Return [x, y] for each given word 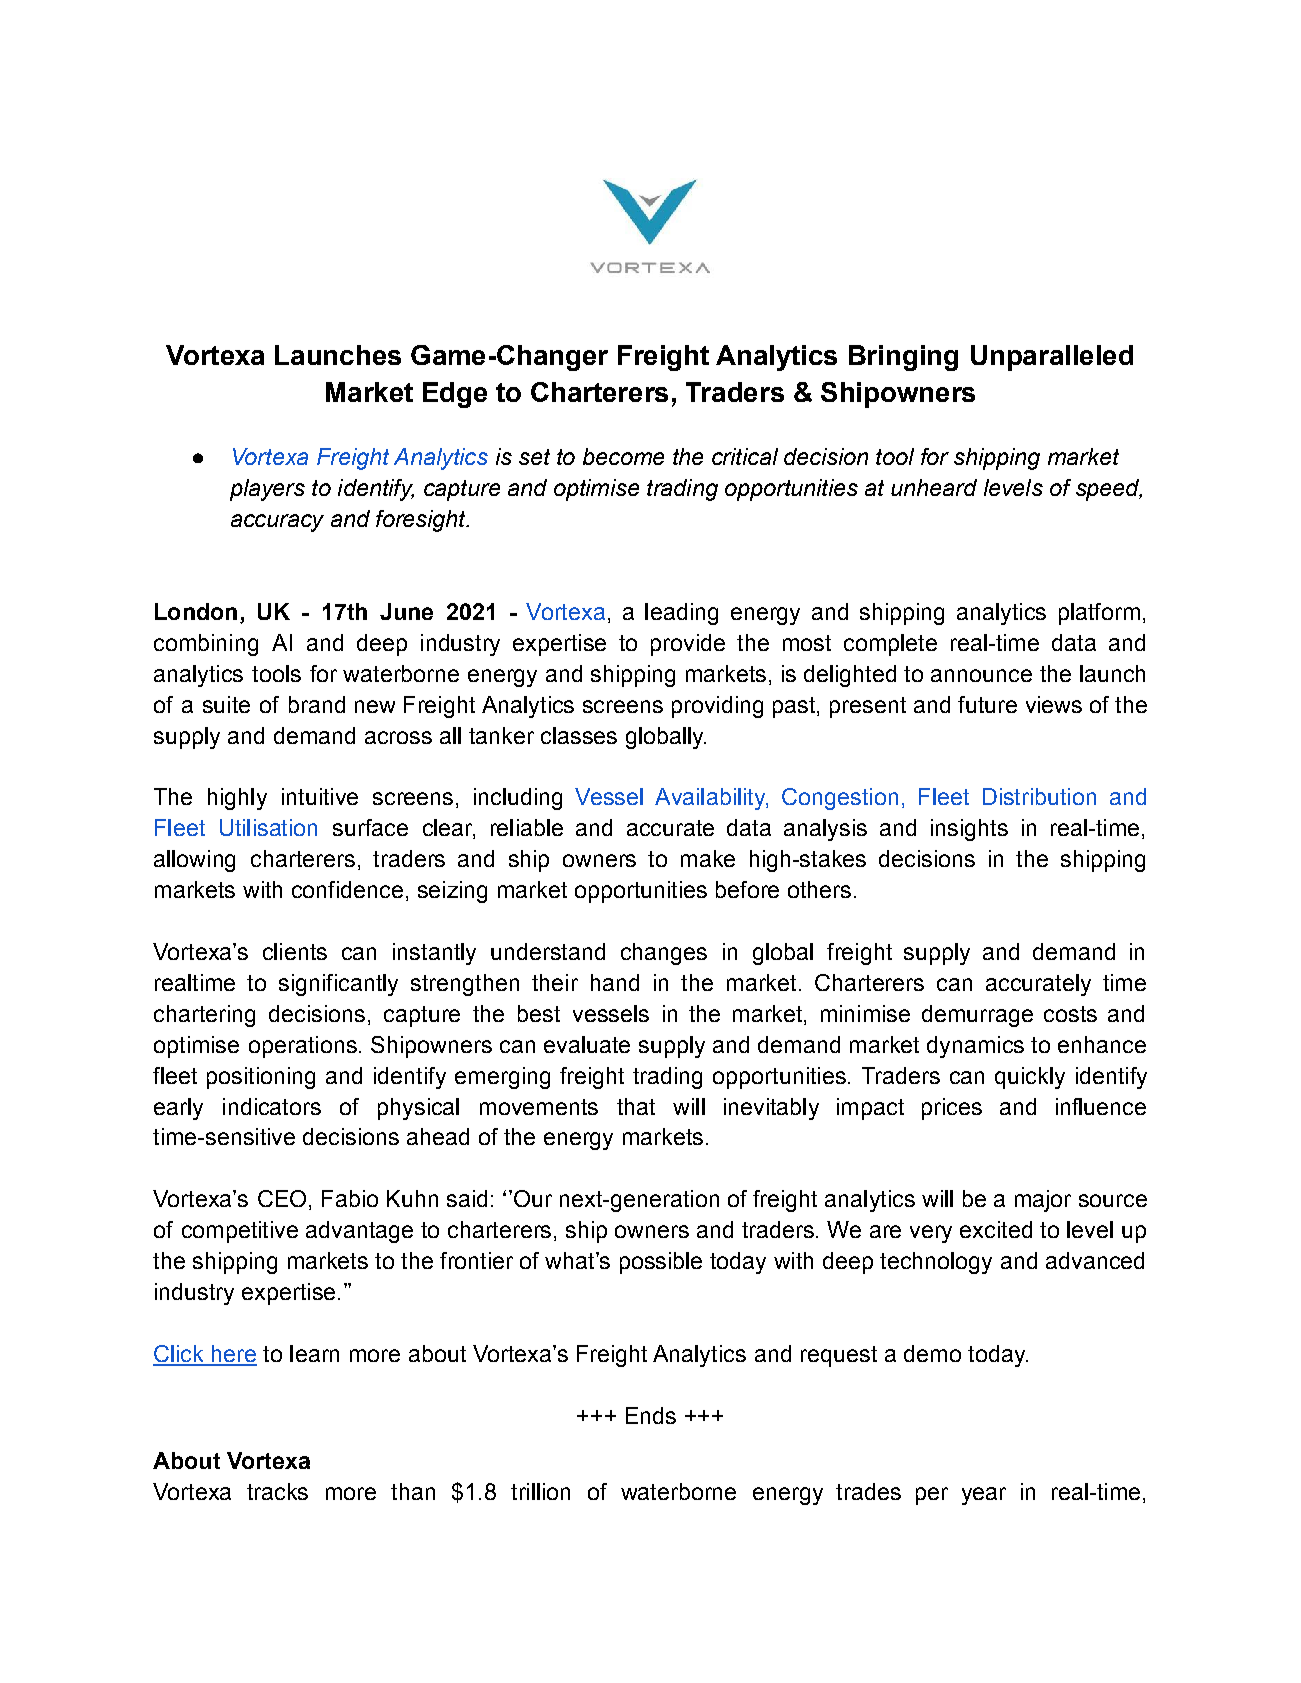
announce [981, 675]
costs [1070, 1014]
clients [295, 951]
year [984, 1496]
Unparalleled [1052, 358]
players [267, 490]
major [1043, 1201]
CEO [282, 1198]
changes [664, 954]
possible [661, 1263]
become [623, 456]
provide [688, 645]
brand [317, 704]
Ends [651, 1415]
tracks [277, 1491]
